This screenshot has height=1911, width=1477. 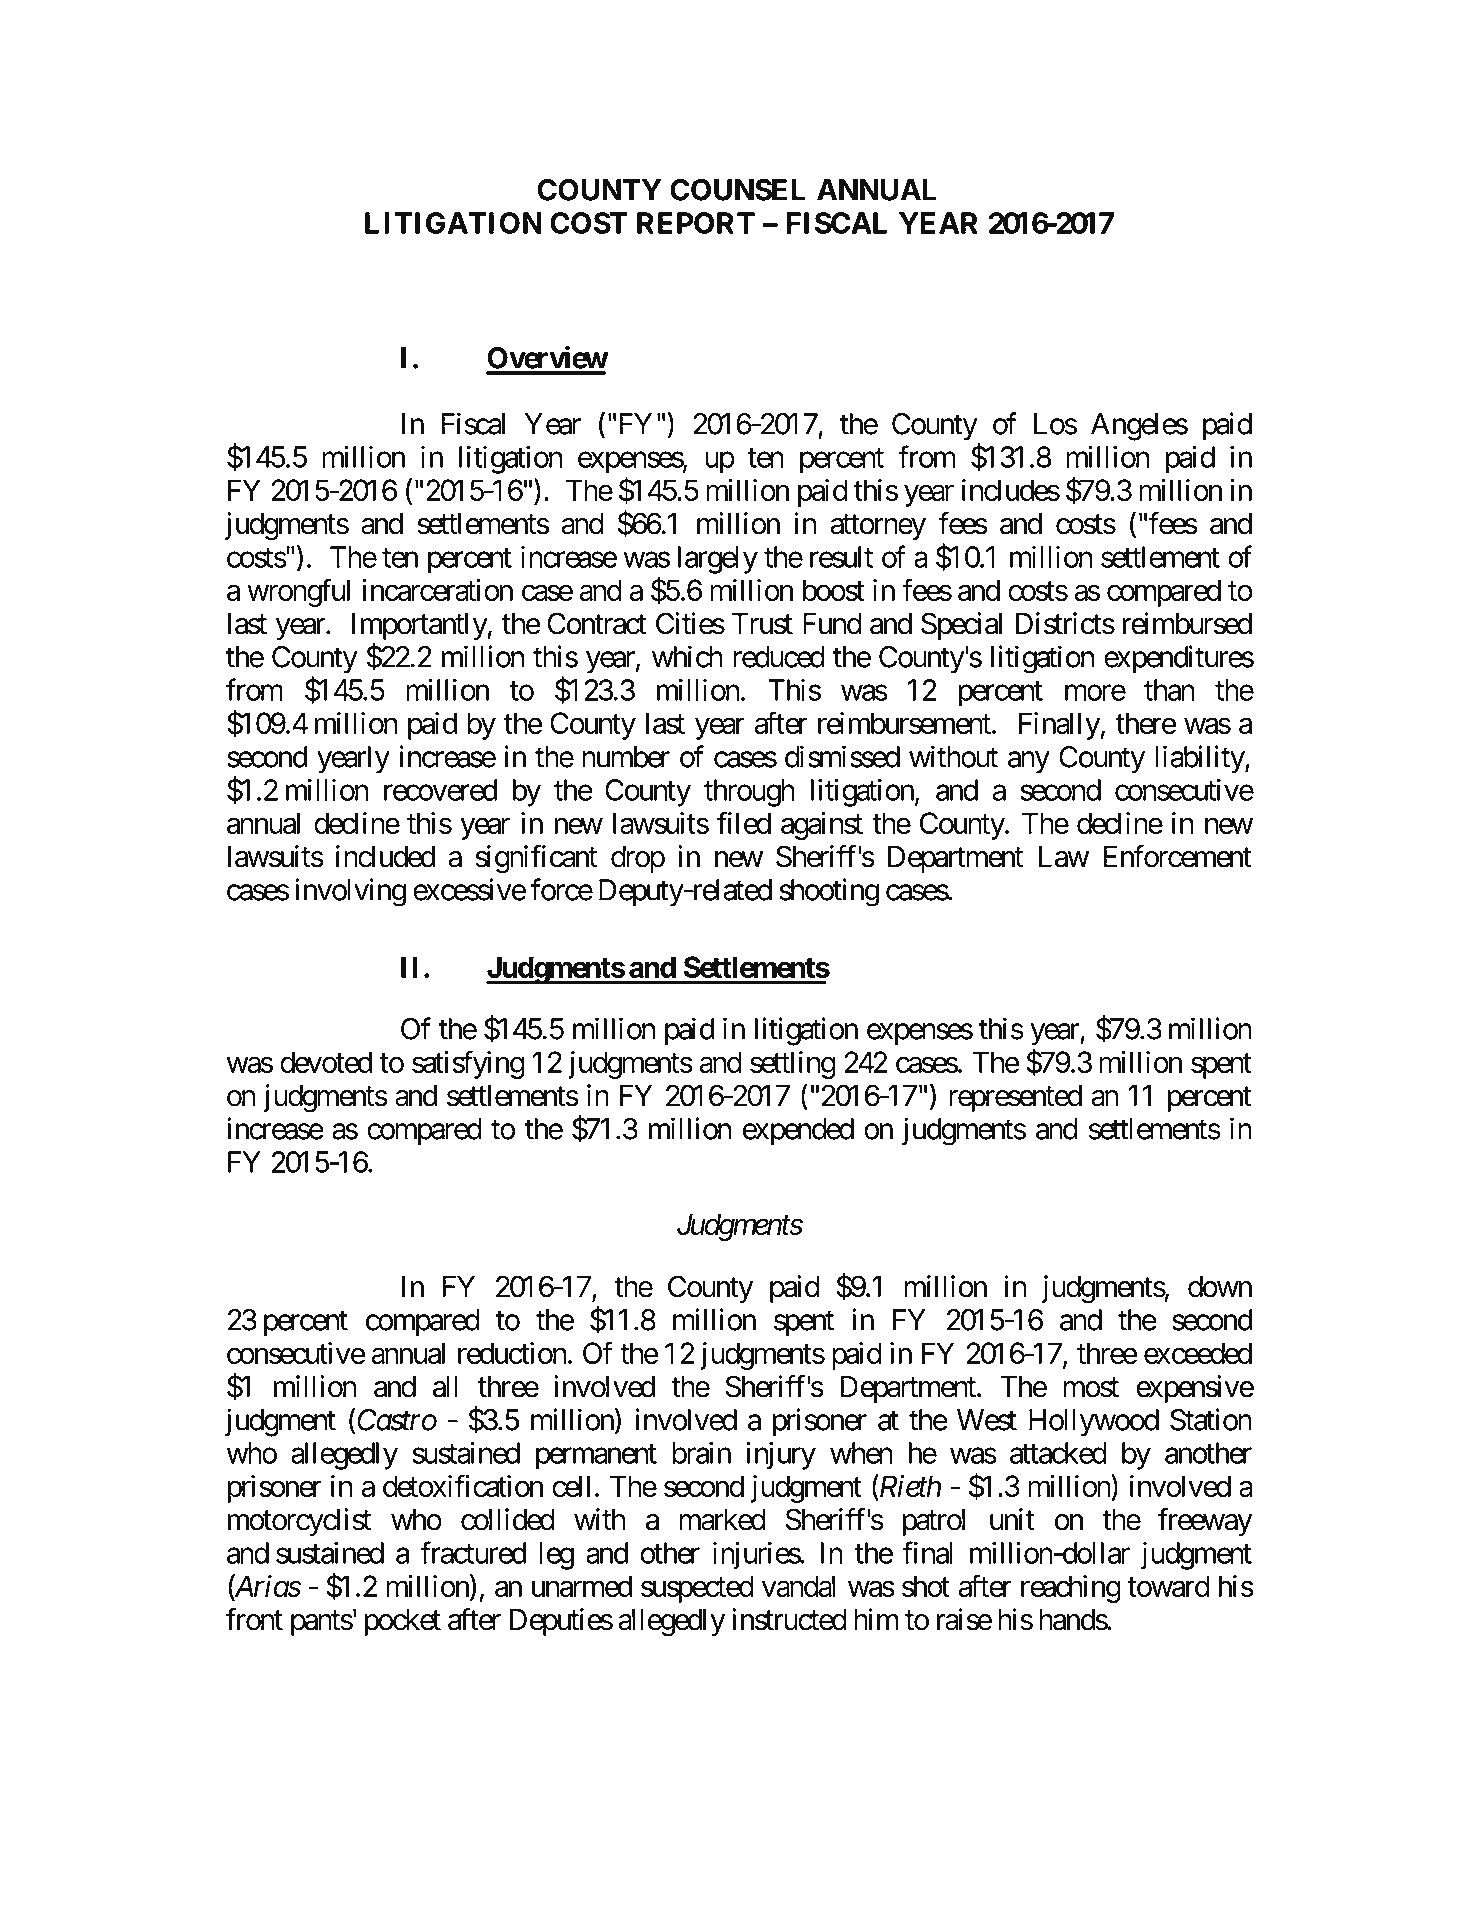 What do you see at coordinates (696, 223) in the screenshot?
I see `REPORT` at bounding box center [696, 223].
